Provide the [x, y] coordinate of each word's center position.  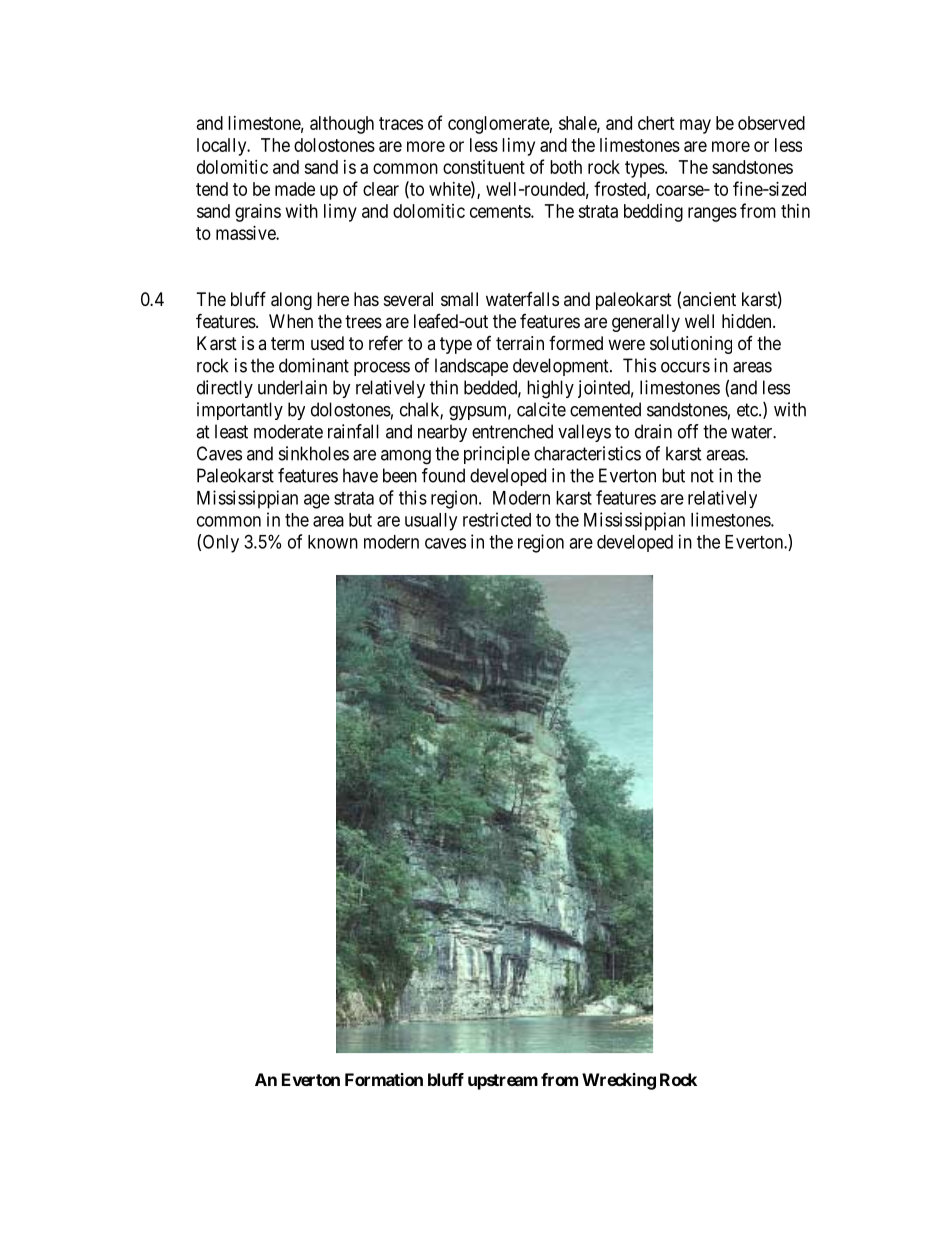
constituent [484, 167]
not [702, 476]
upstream [503, 1082]
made [295, 189]
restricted [497, 519]
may [695, 126]
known [333, 542]
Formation [384, 1079]
